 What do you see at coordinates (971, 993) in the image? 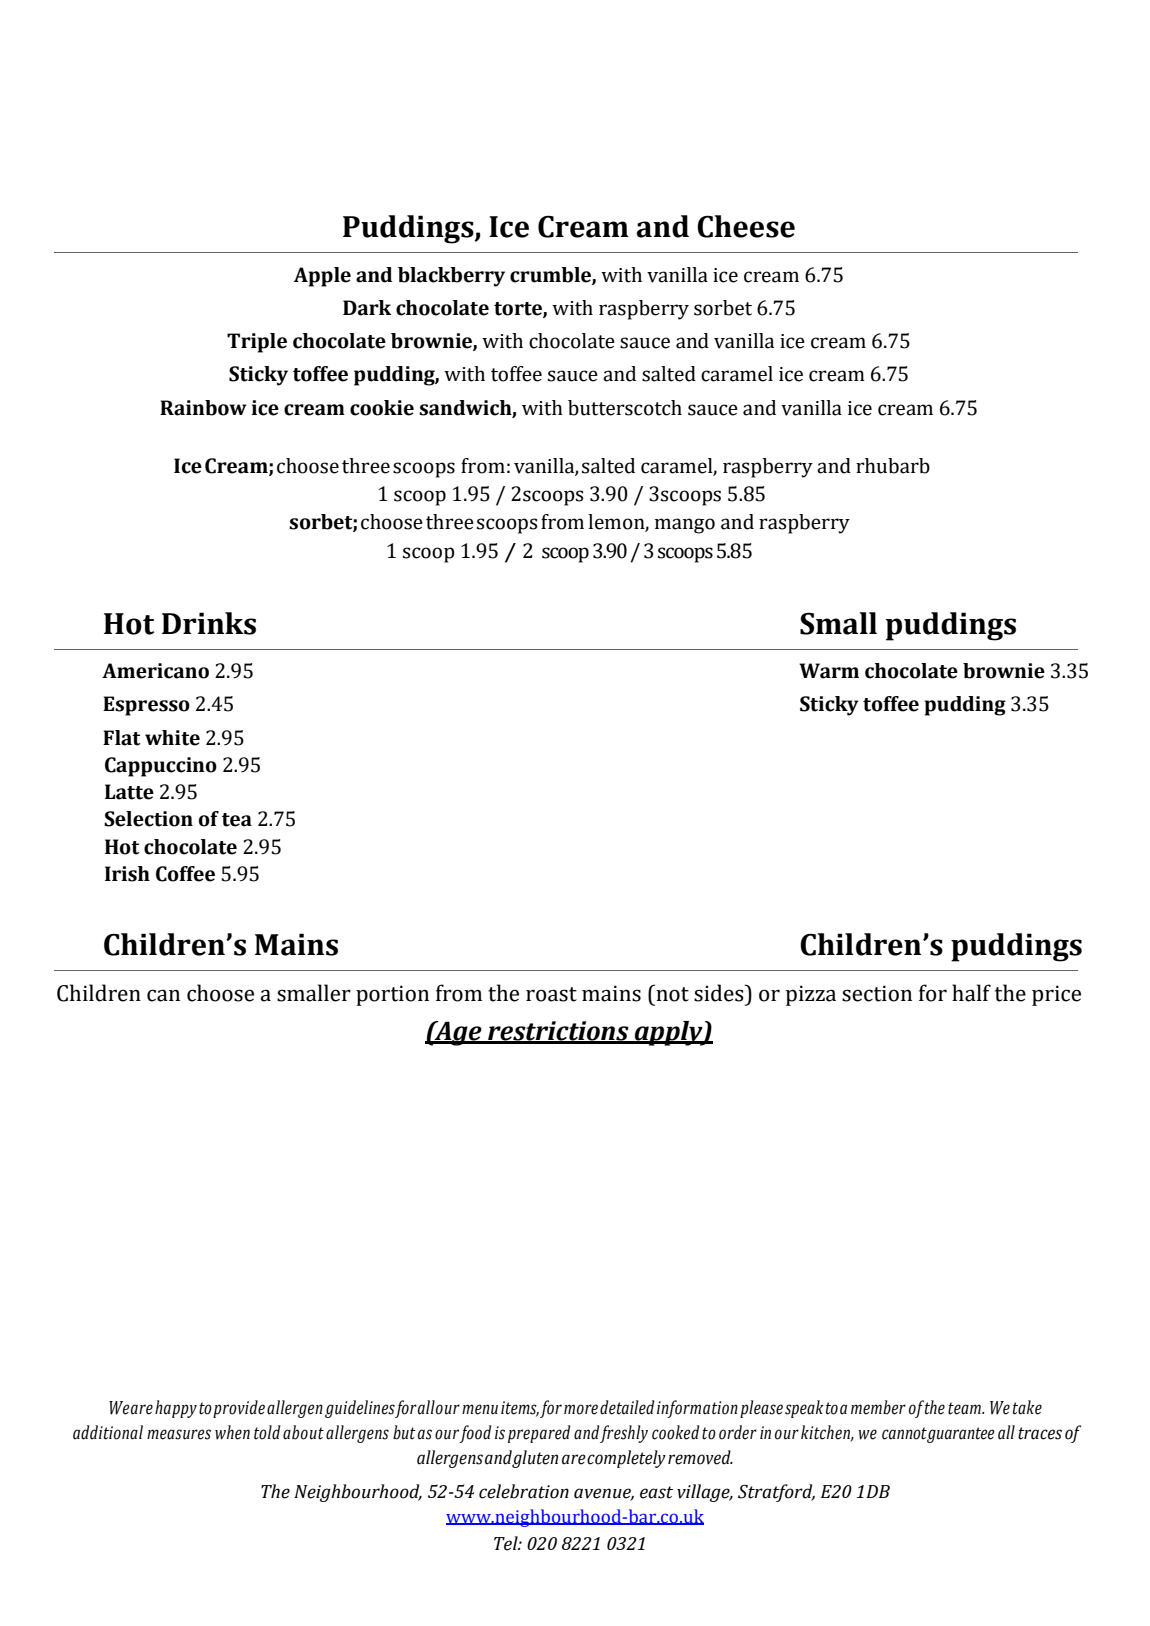
I see `half` at bounding box center [971, 993].
